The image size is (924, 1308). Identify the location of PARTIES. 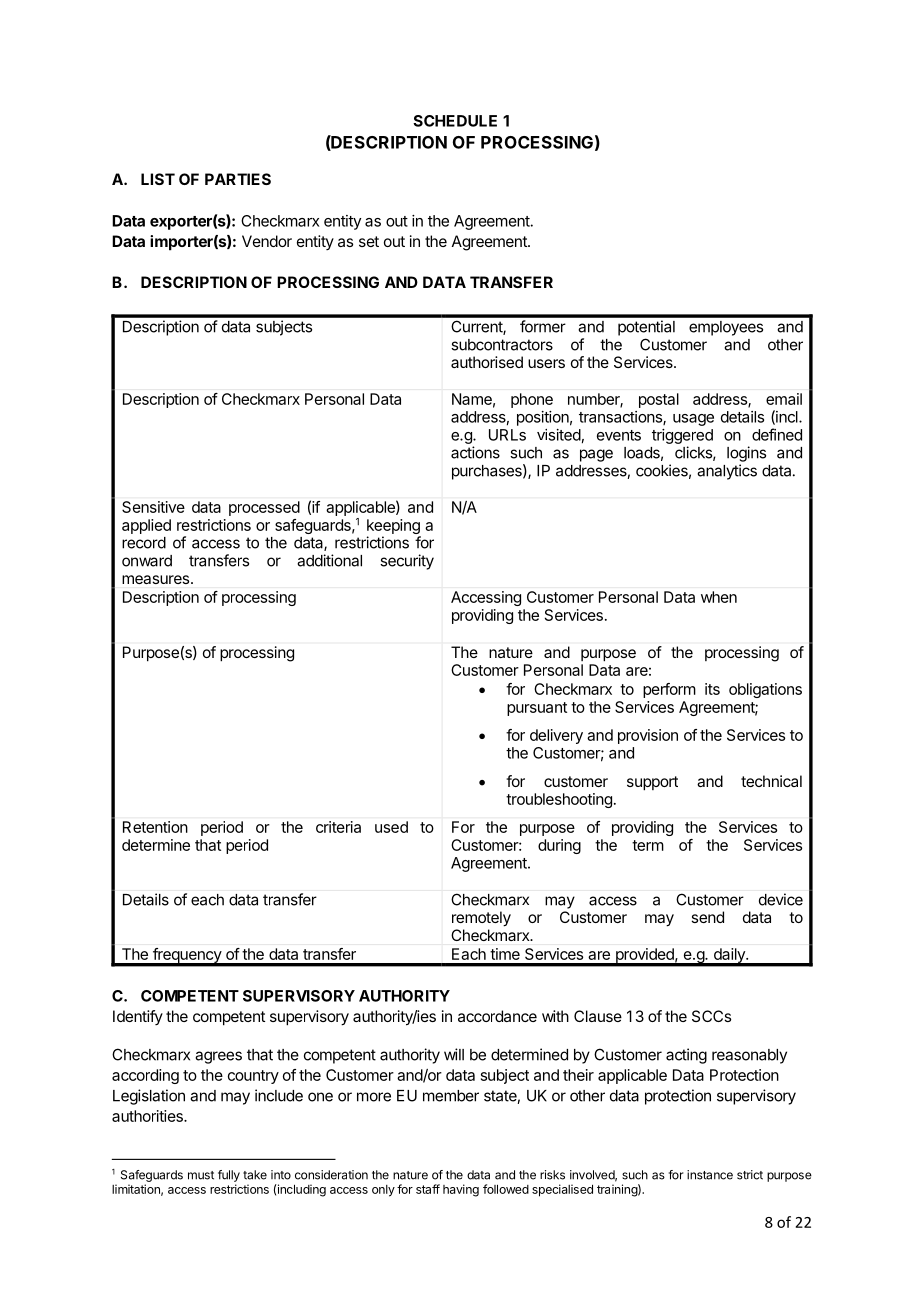
(238, 179).
